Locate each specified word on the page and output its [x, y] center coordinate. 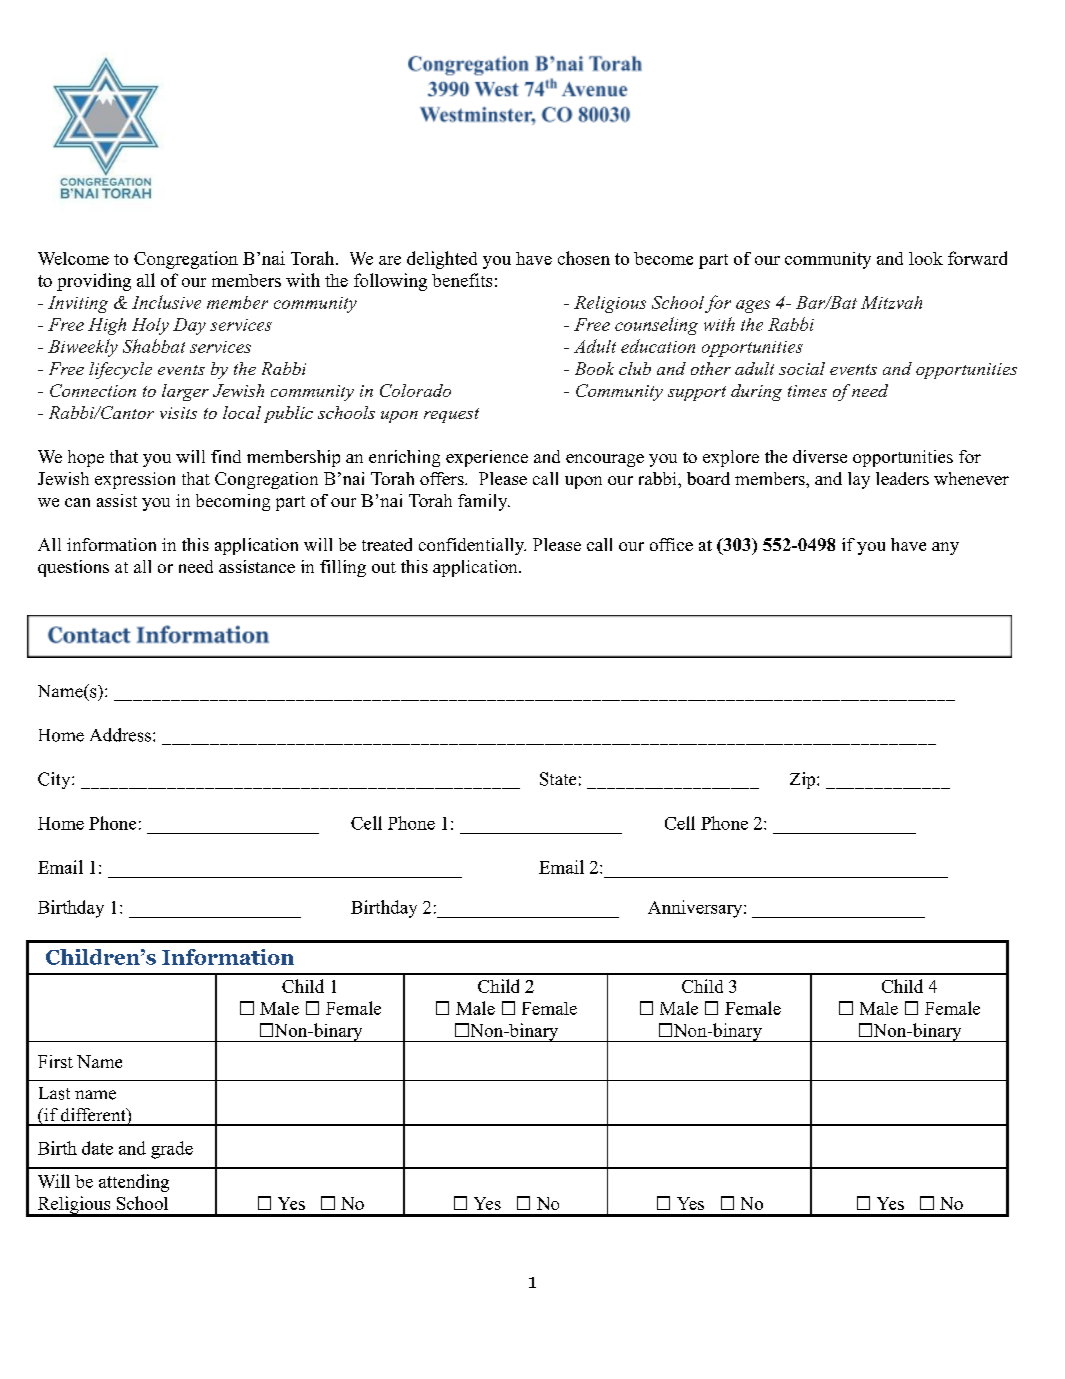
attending [134, 1183]
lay [859, 480]
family [484, 502]
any [945, 548]
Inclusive [166, 302]
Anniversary [696, 909]
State [558, 779]
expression [135, 480]
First [55, 1061]
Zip [804, 780]
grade [172, 1150]
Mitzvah [891, 302]
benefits [462, 280]
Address [122, 735]
